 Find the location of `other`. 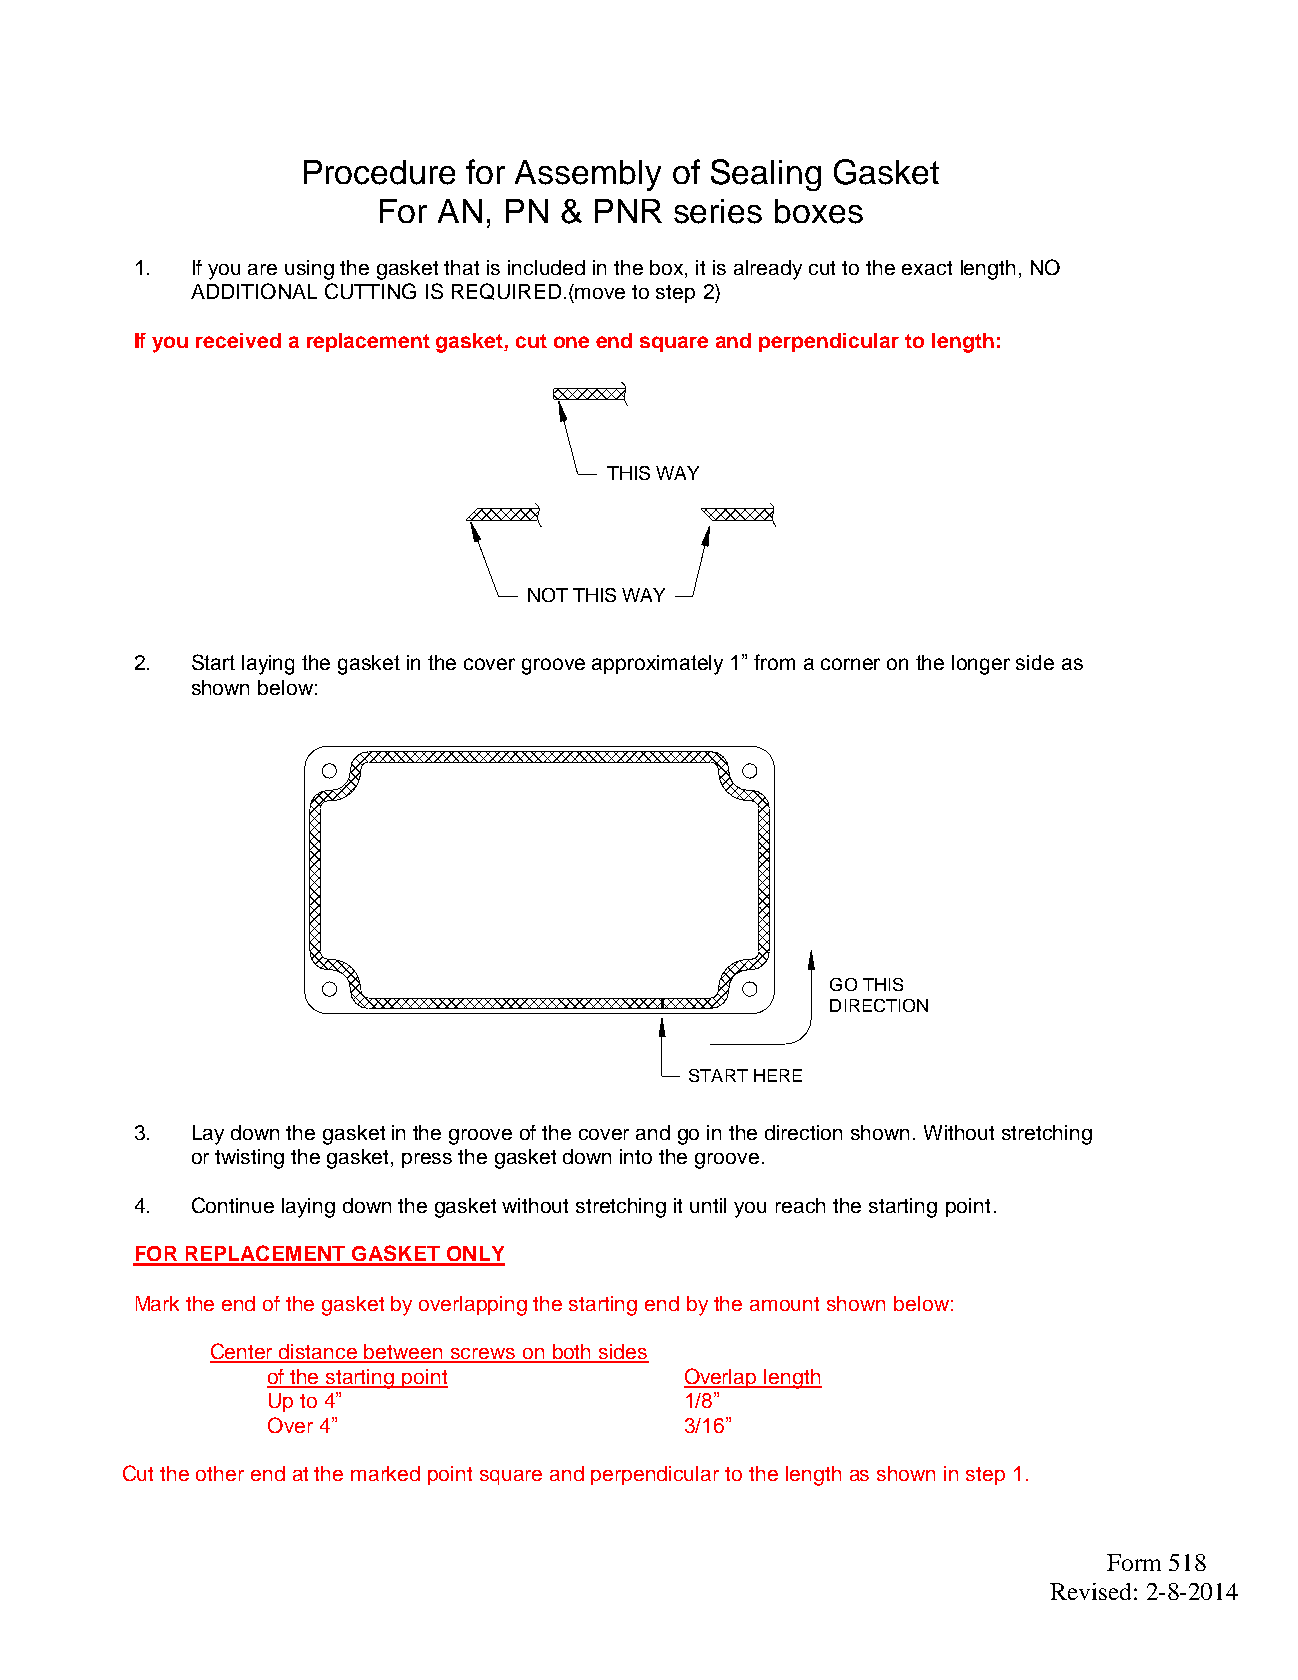

other is located at coordinates (220, 1473).
